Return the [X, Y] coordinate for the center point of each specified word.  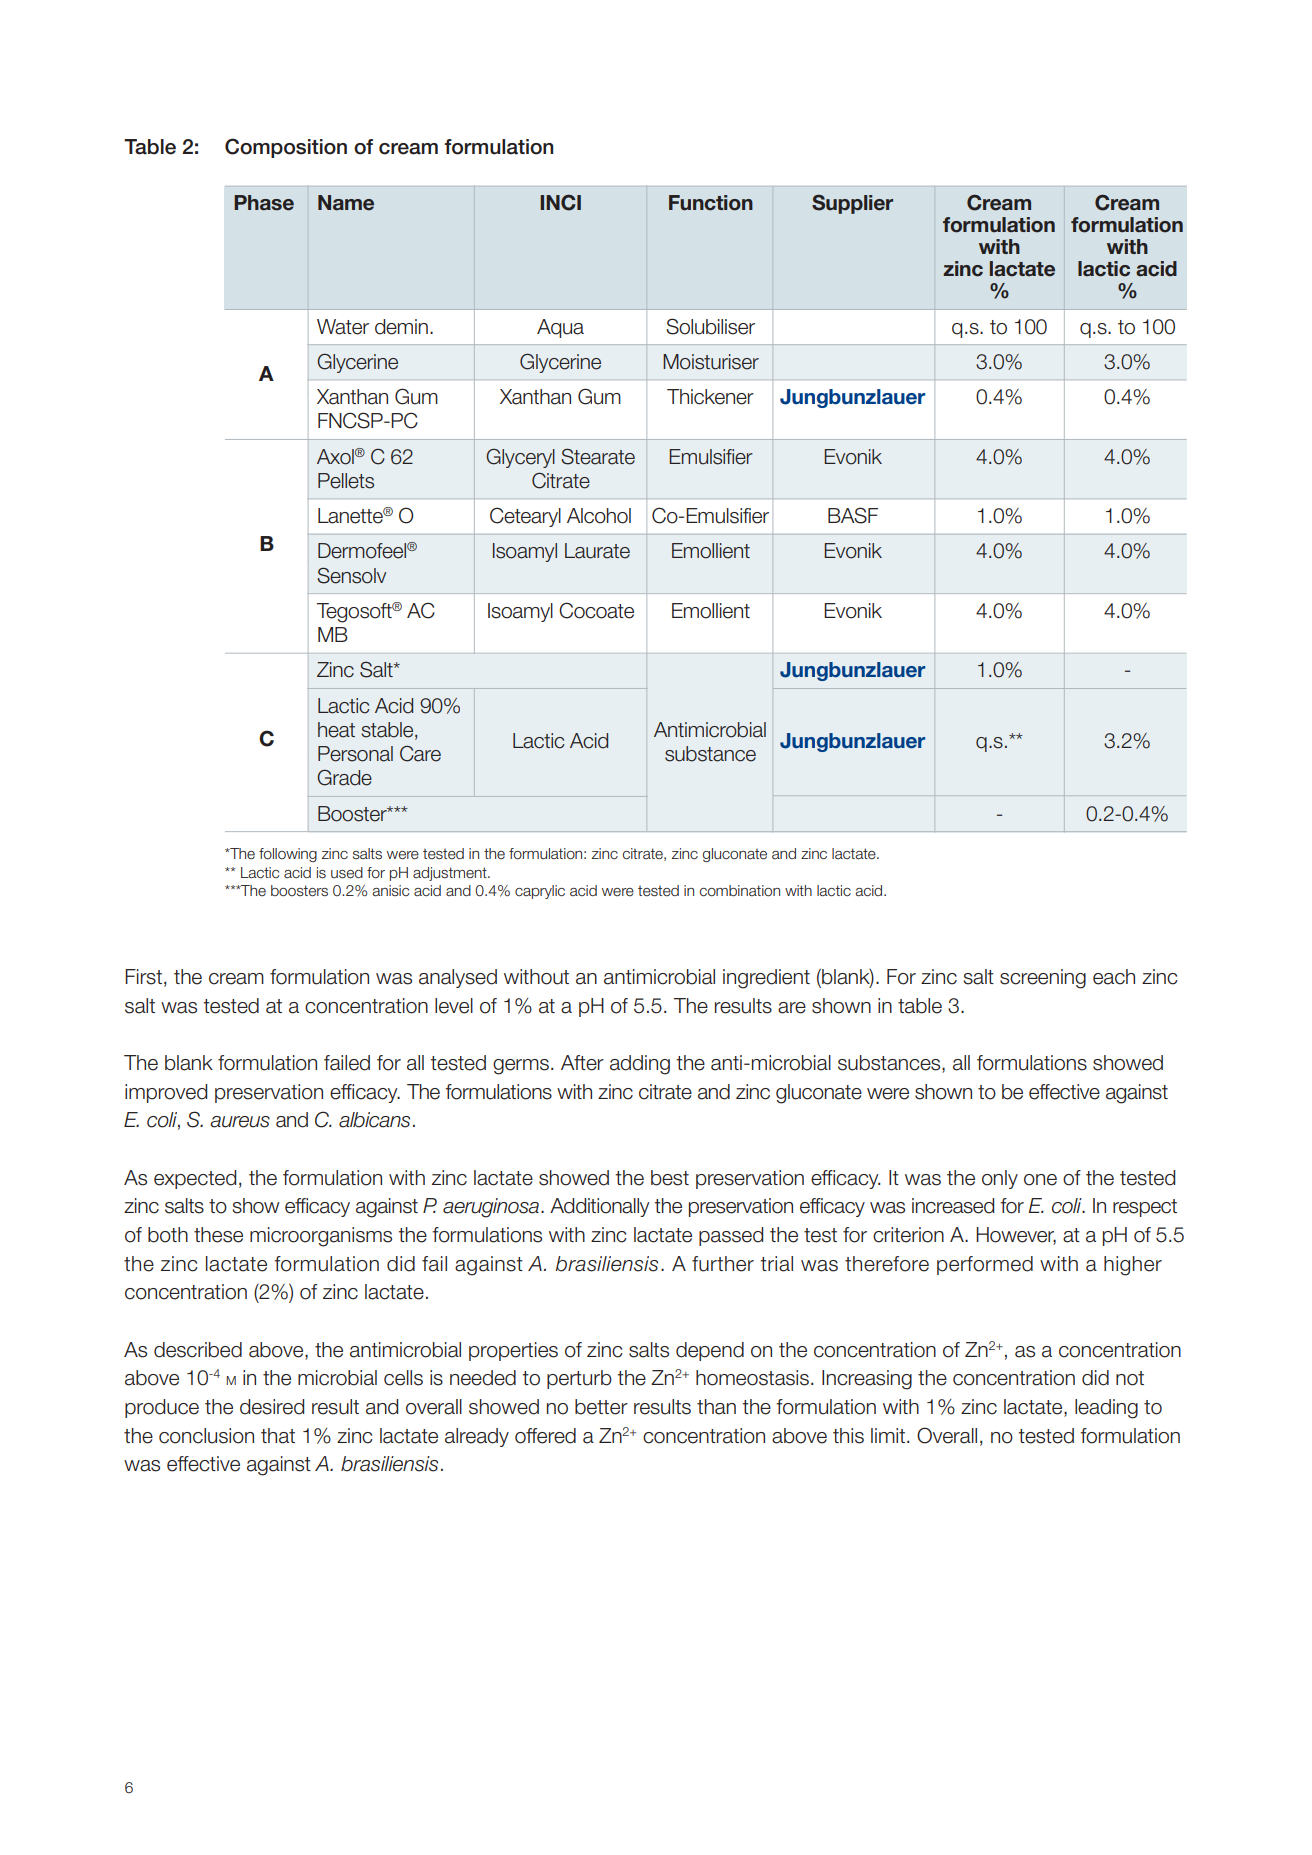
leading [1106, 1409]
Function [711, 203]
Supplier [852, 204]
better [601, 1407]
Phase [264, 203]
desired [272, 1407]
